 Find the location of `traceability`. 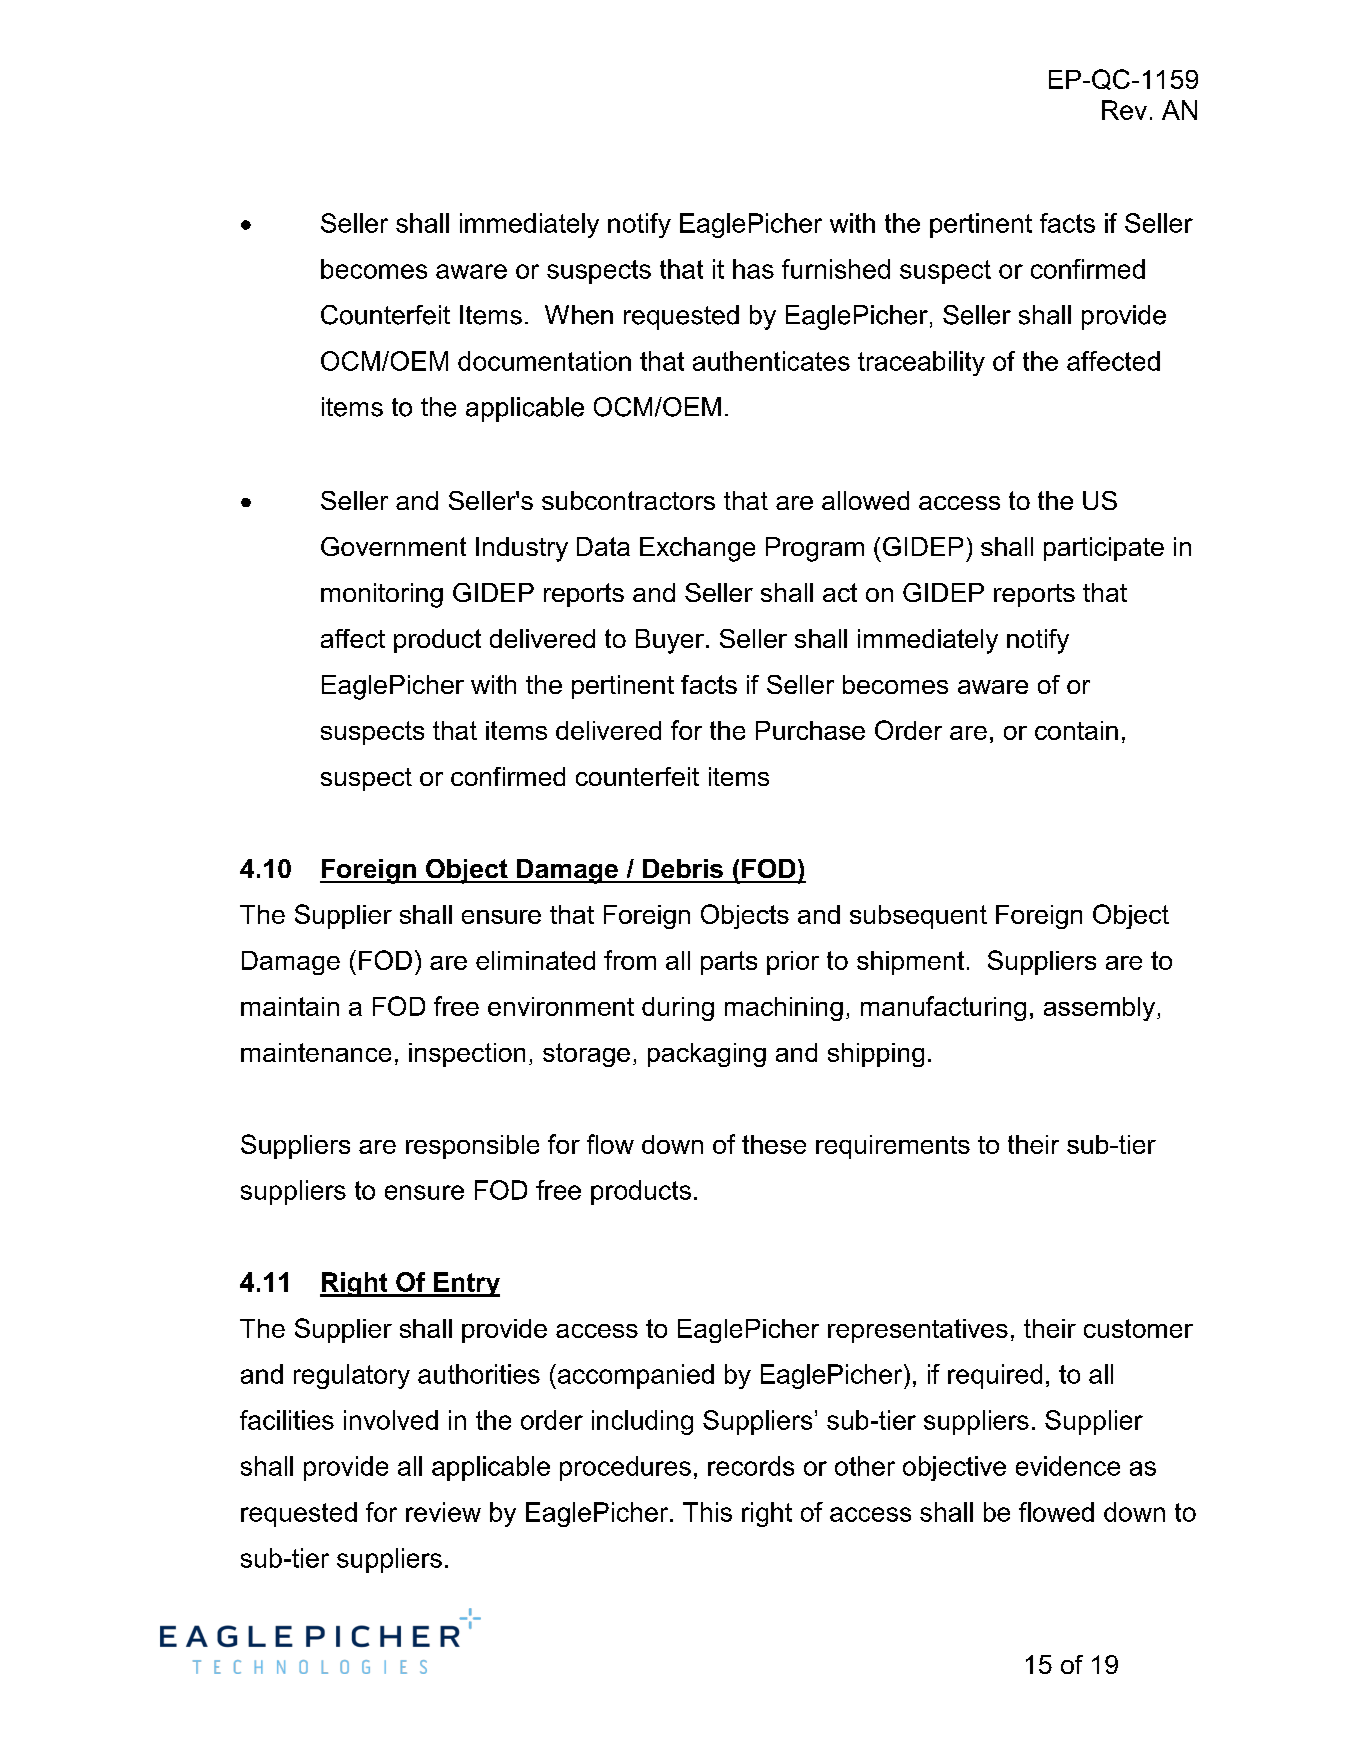

traceability is located at coordinates (921, 363).
